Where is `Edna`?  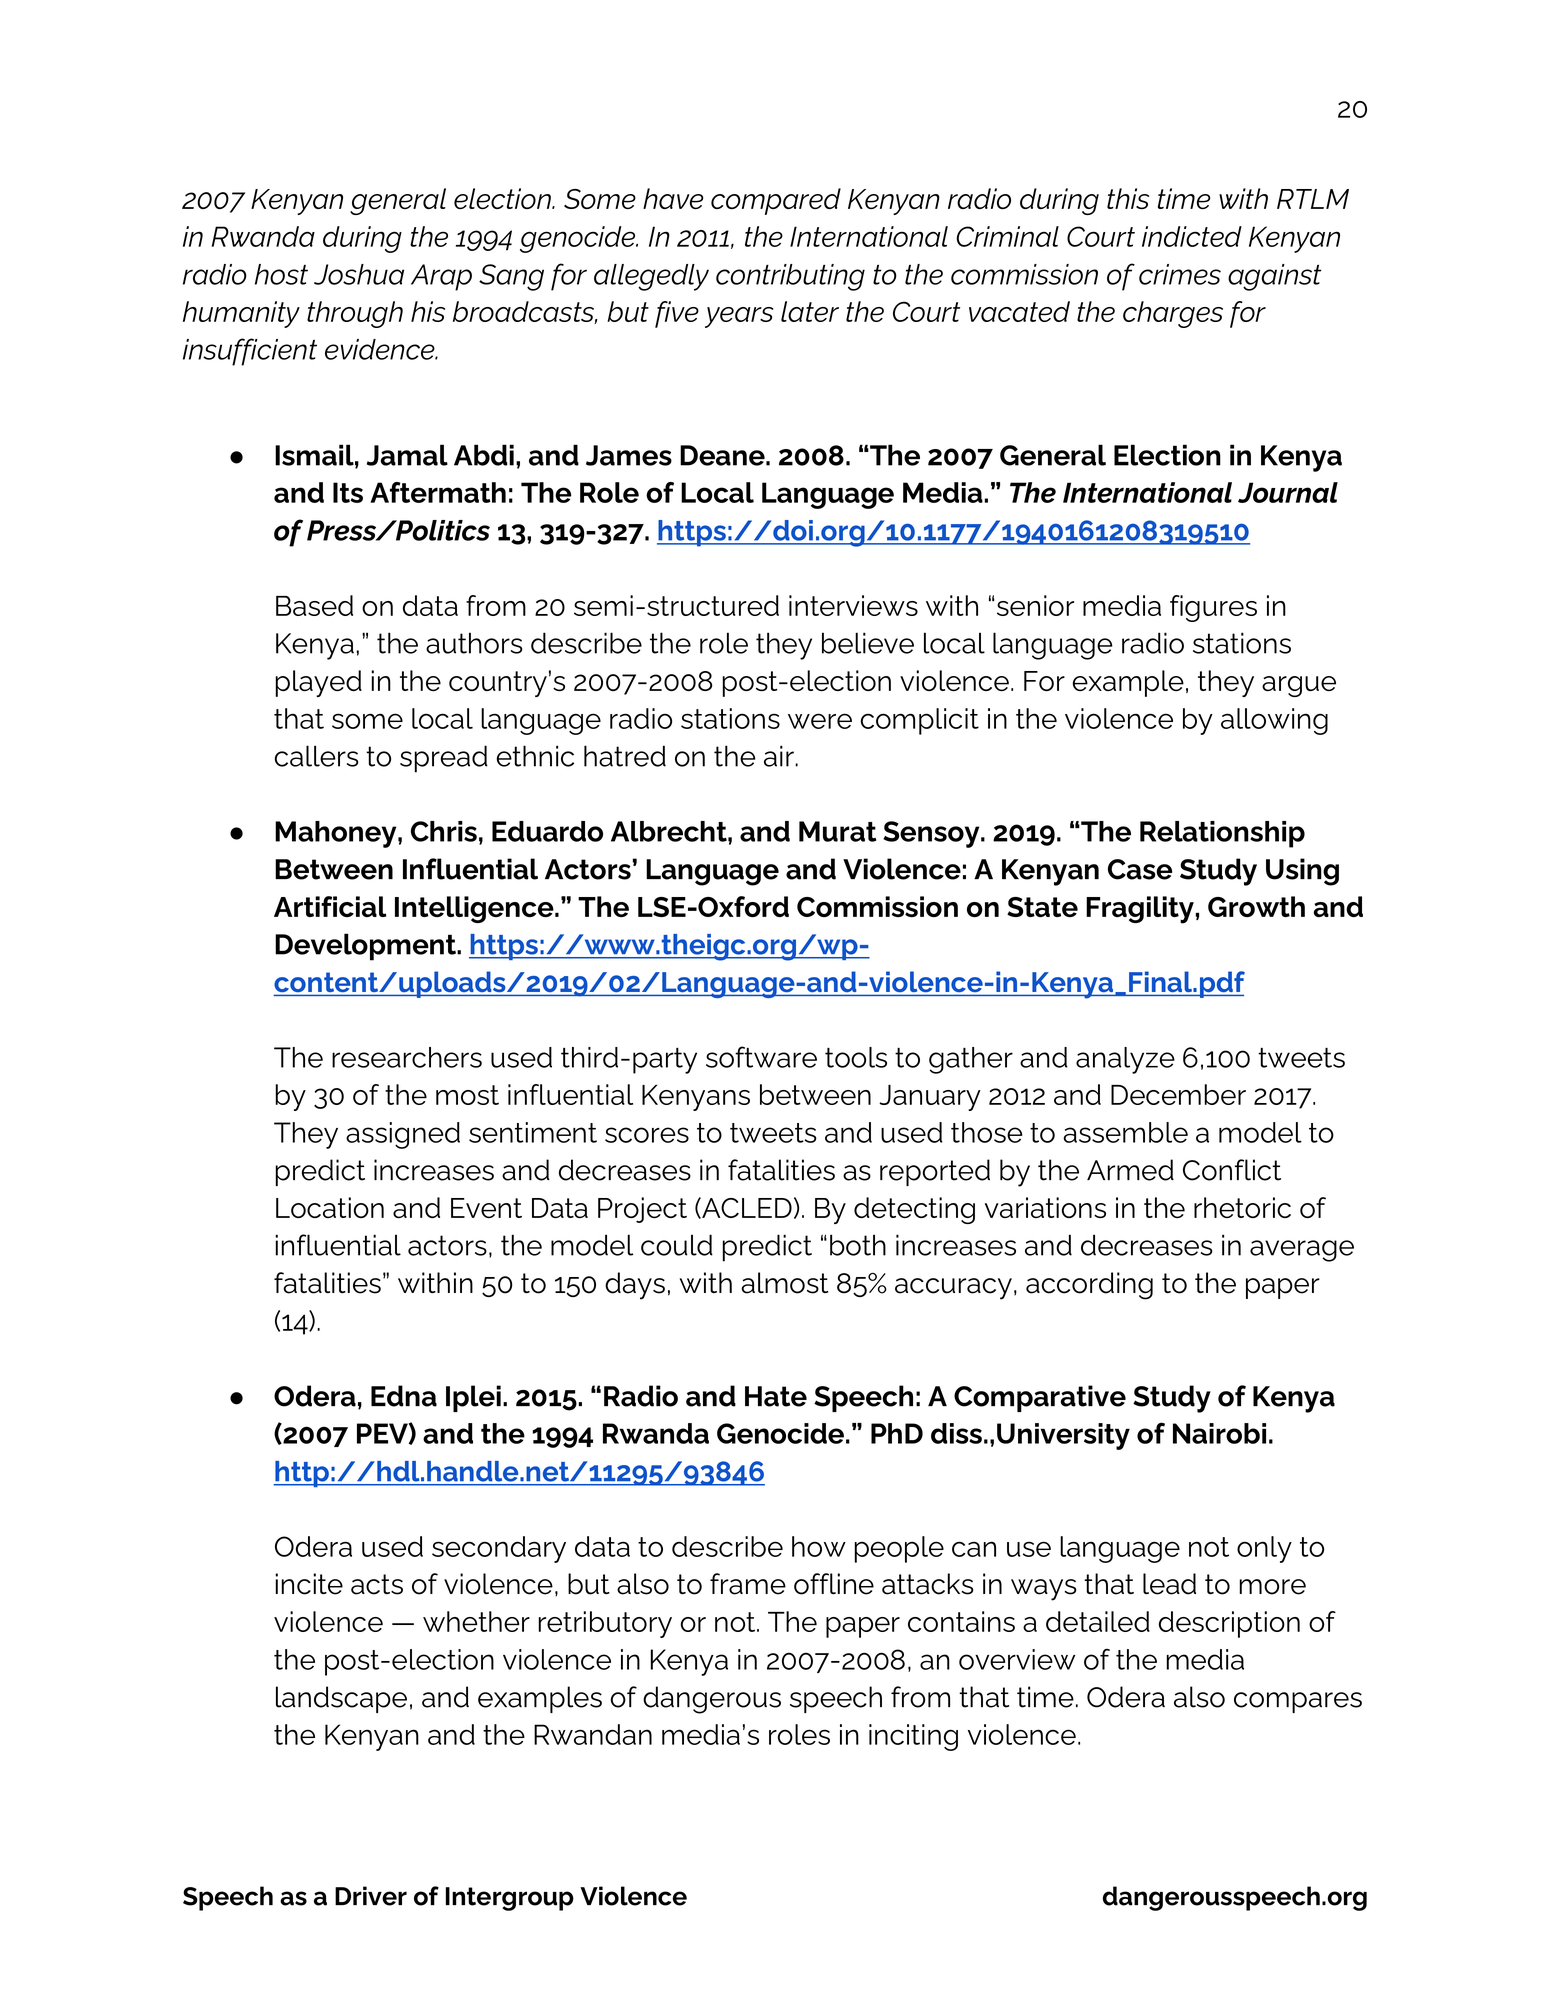
Edna is located at coordinates (404, 1396).
